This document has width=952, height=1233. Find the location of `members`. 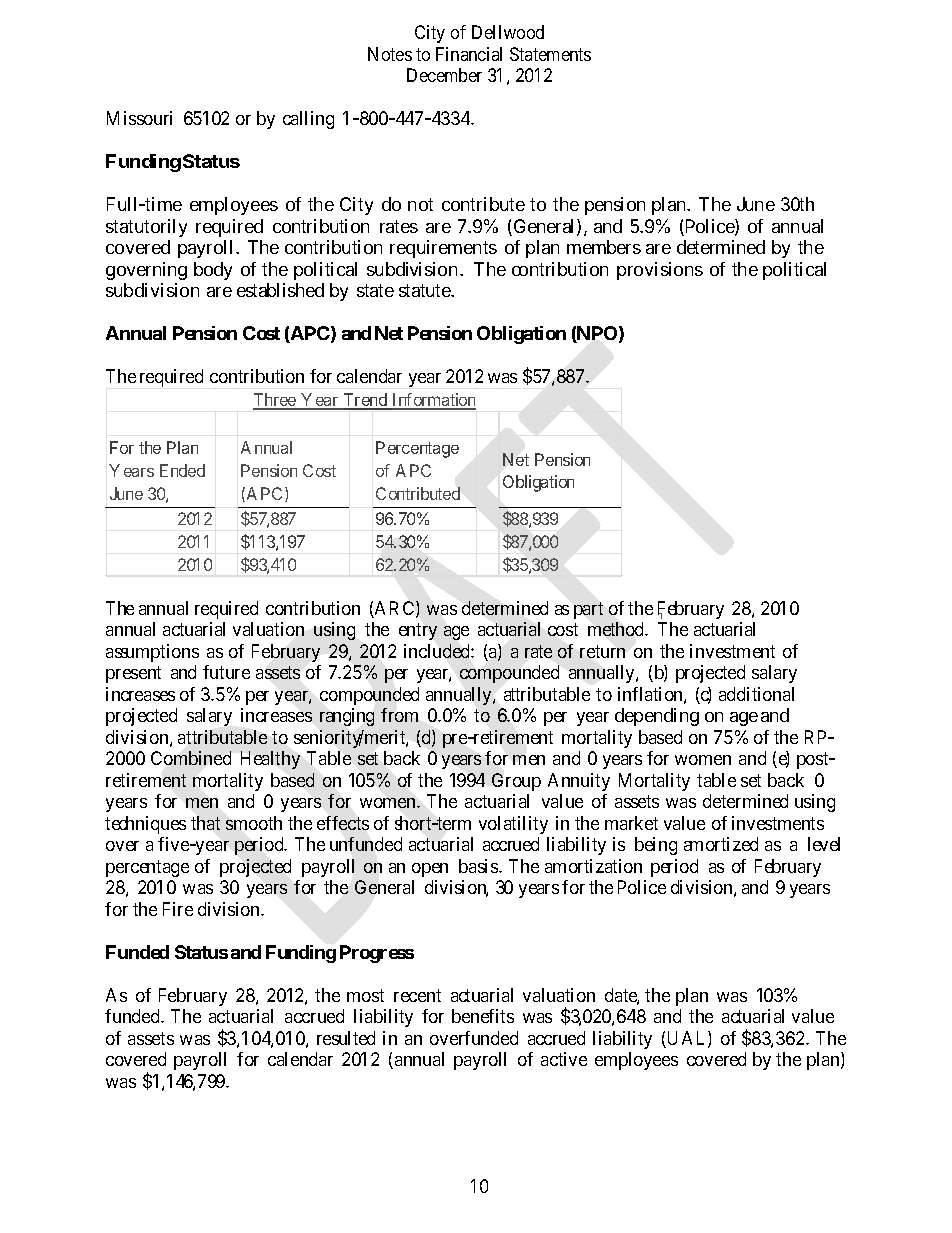

members is located at coordinates (604, 247).
